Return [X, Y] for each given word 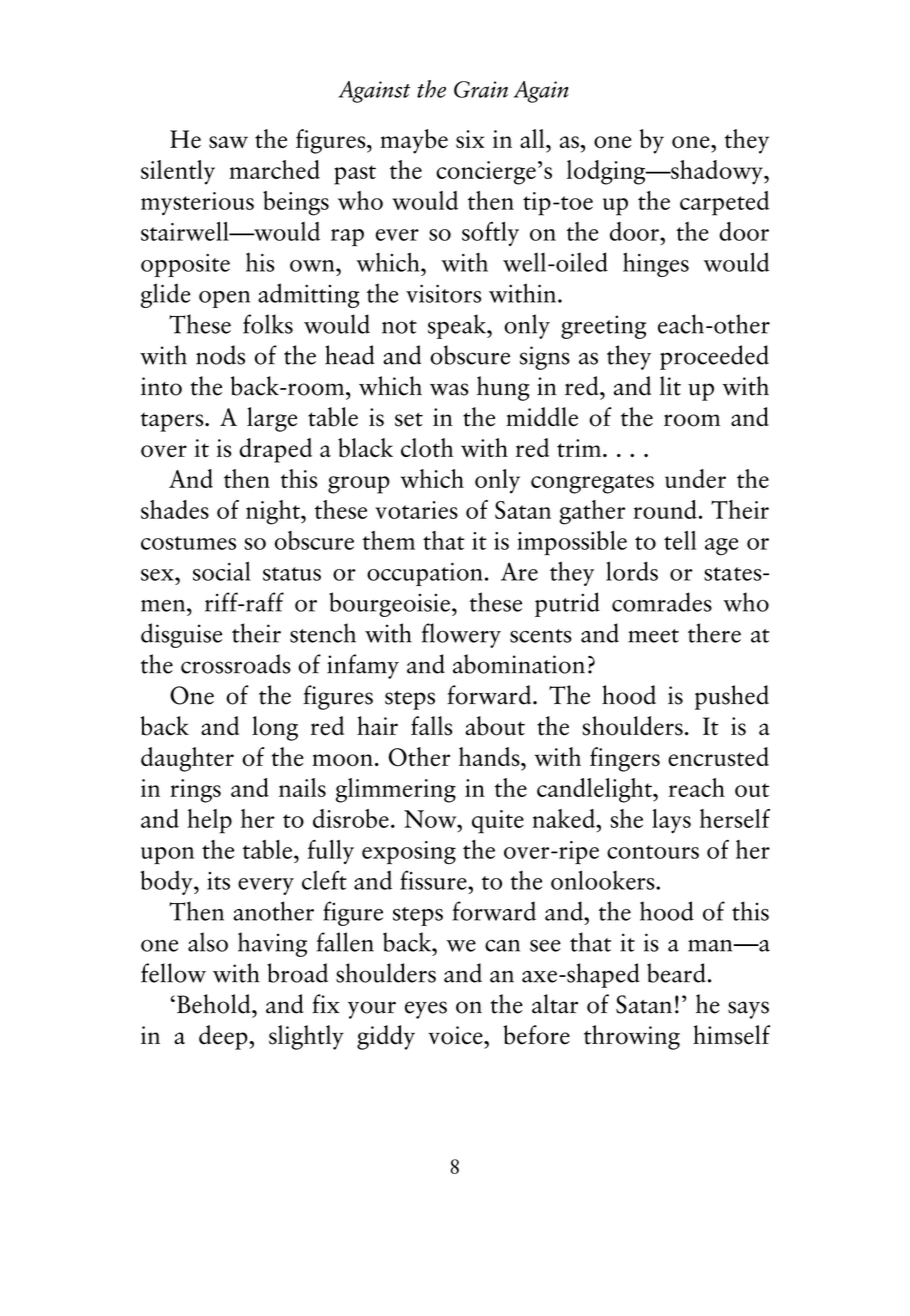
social [222, 571]
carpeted [724, 203]
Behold [215, 1004]
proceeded [714, 357]
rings [195, 791]
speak [458, 326]
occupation [425, 574]
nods [220, 355]
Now [431, 819]
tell [680, 540]
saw [228, 142]
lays [671, 821]
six [470, 139]
